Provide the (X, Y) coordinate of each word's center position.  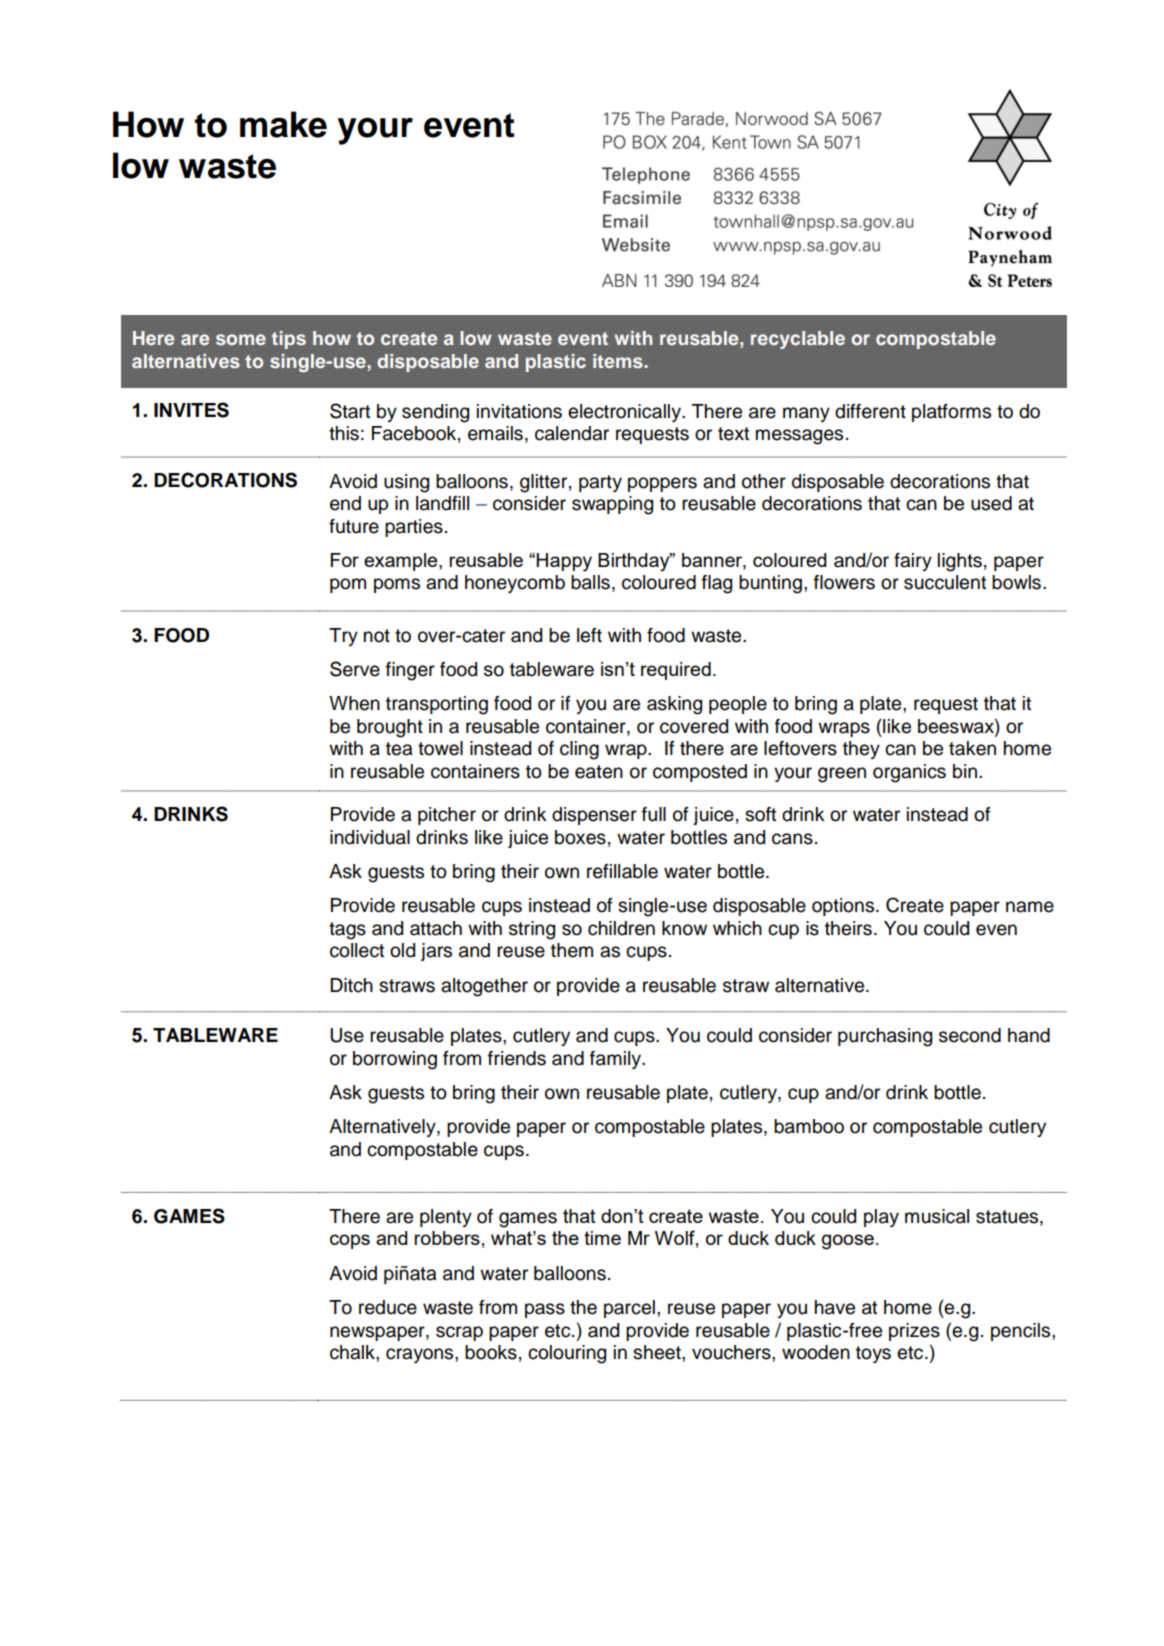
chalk (353, 1352)
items (619, 361)
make (283, 124)
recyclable (798, 340)
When (354, 703)
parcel (629, 1309)
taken (972, 748)
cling (579, 750)
